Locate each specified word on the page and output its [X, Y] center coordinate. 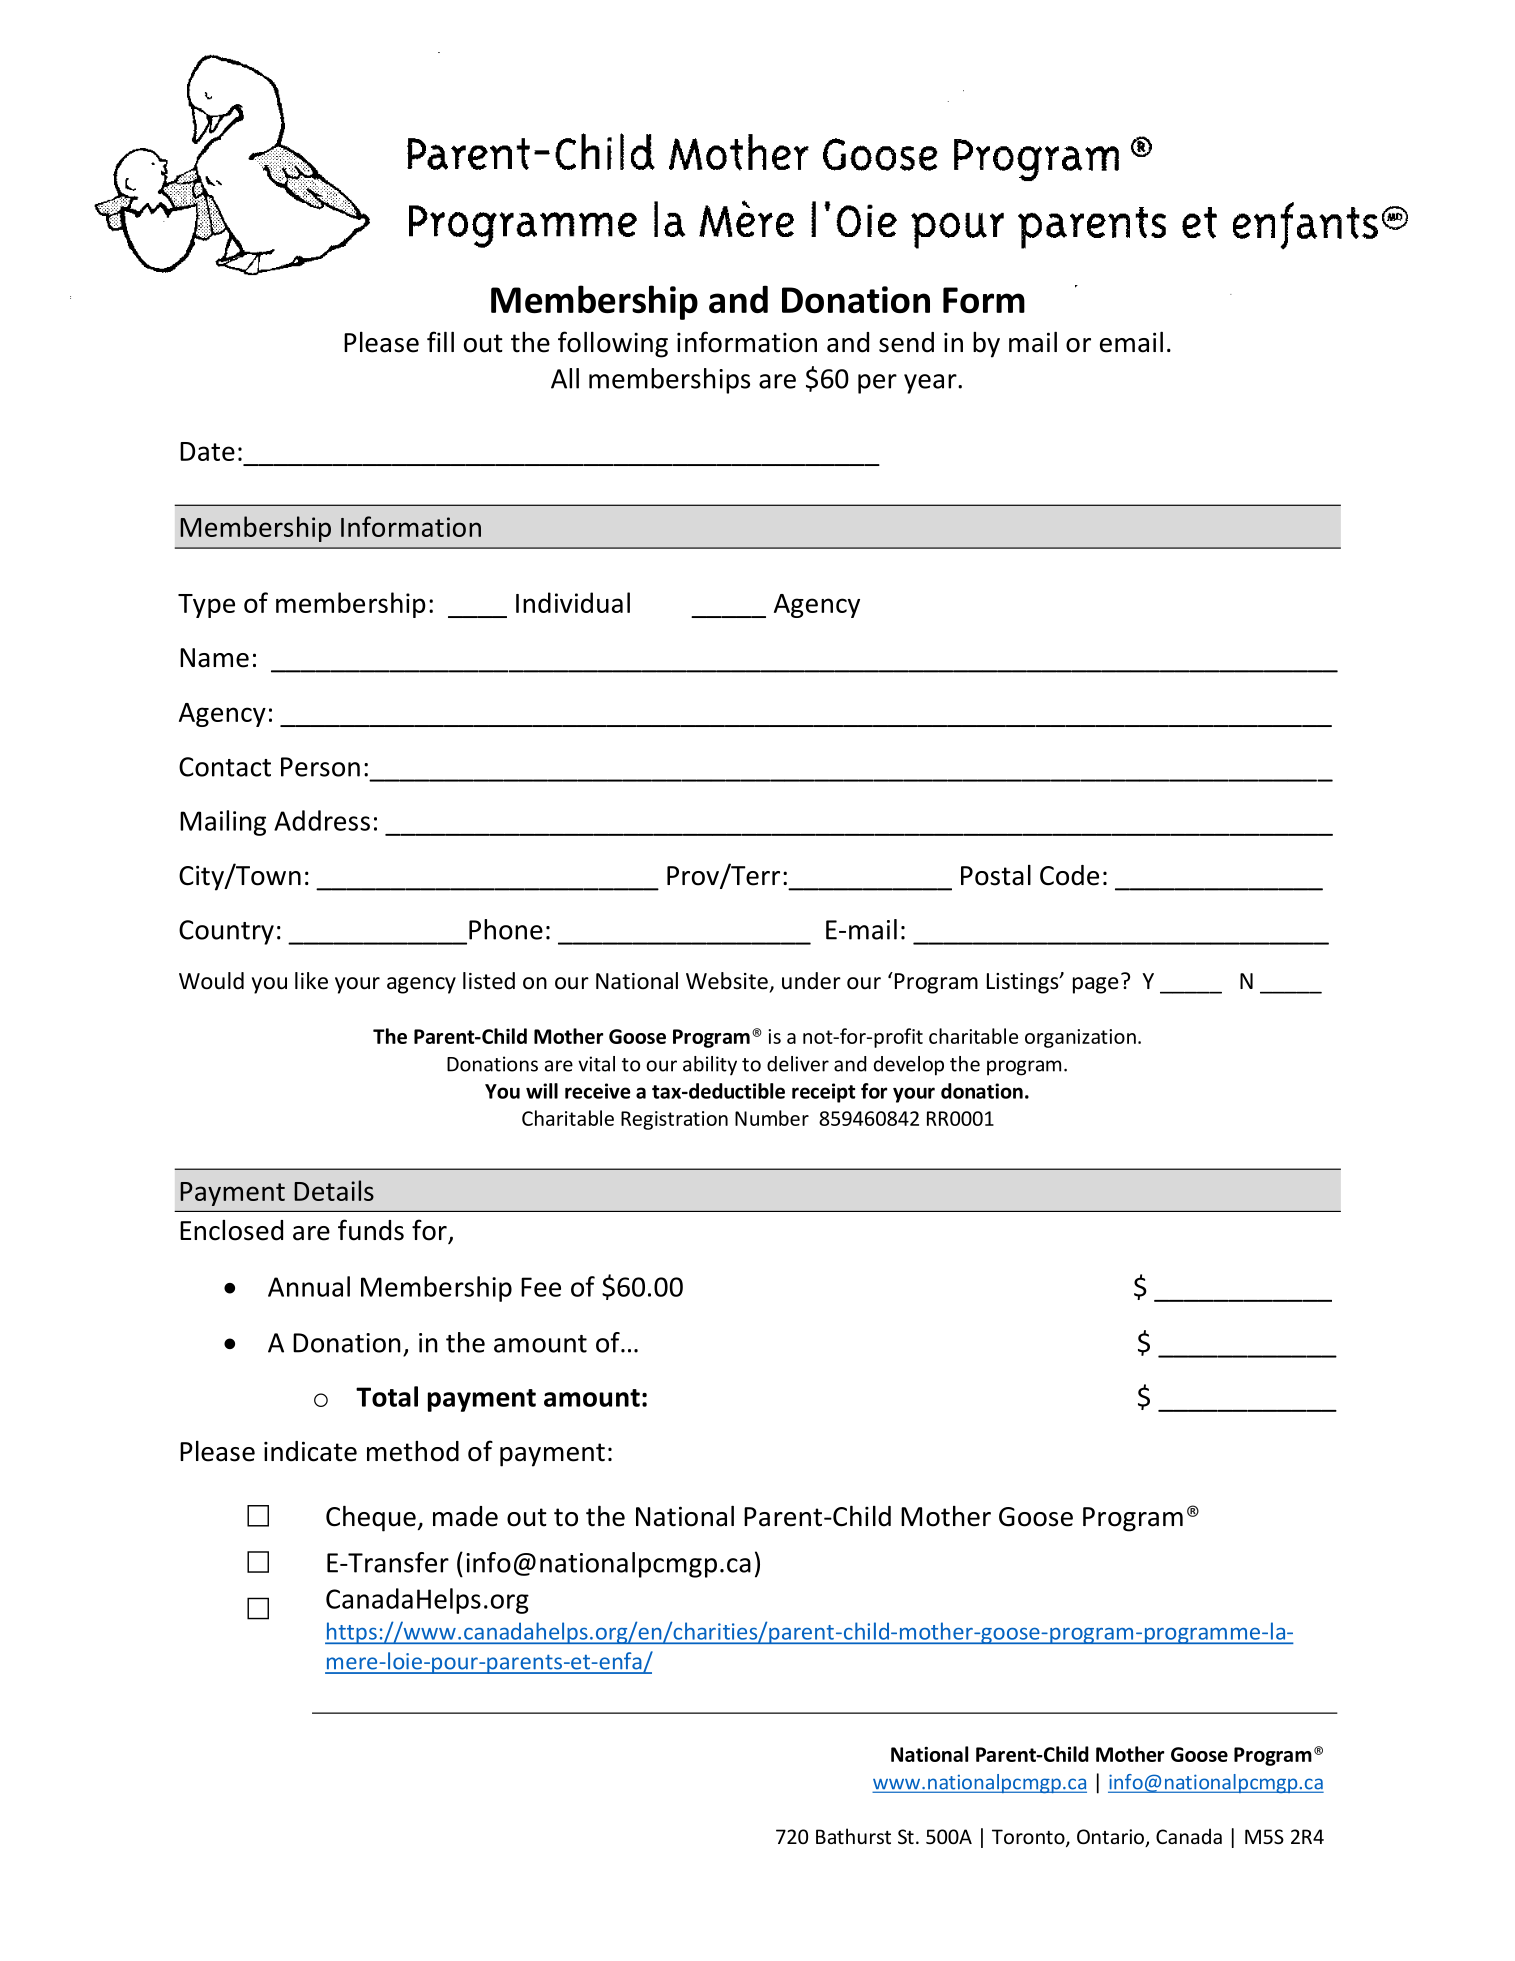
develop [909, 1066]
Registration [674, 1120]
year [931, 384]
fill [440, 341]
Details [334, 1190]
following [613, 344]
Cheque [372, 1518]
